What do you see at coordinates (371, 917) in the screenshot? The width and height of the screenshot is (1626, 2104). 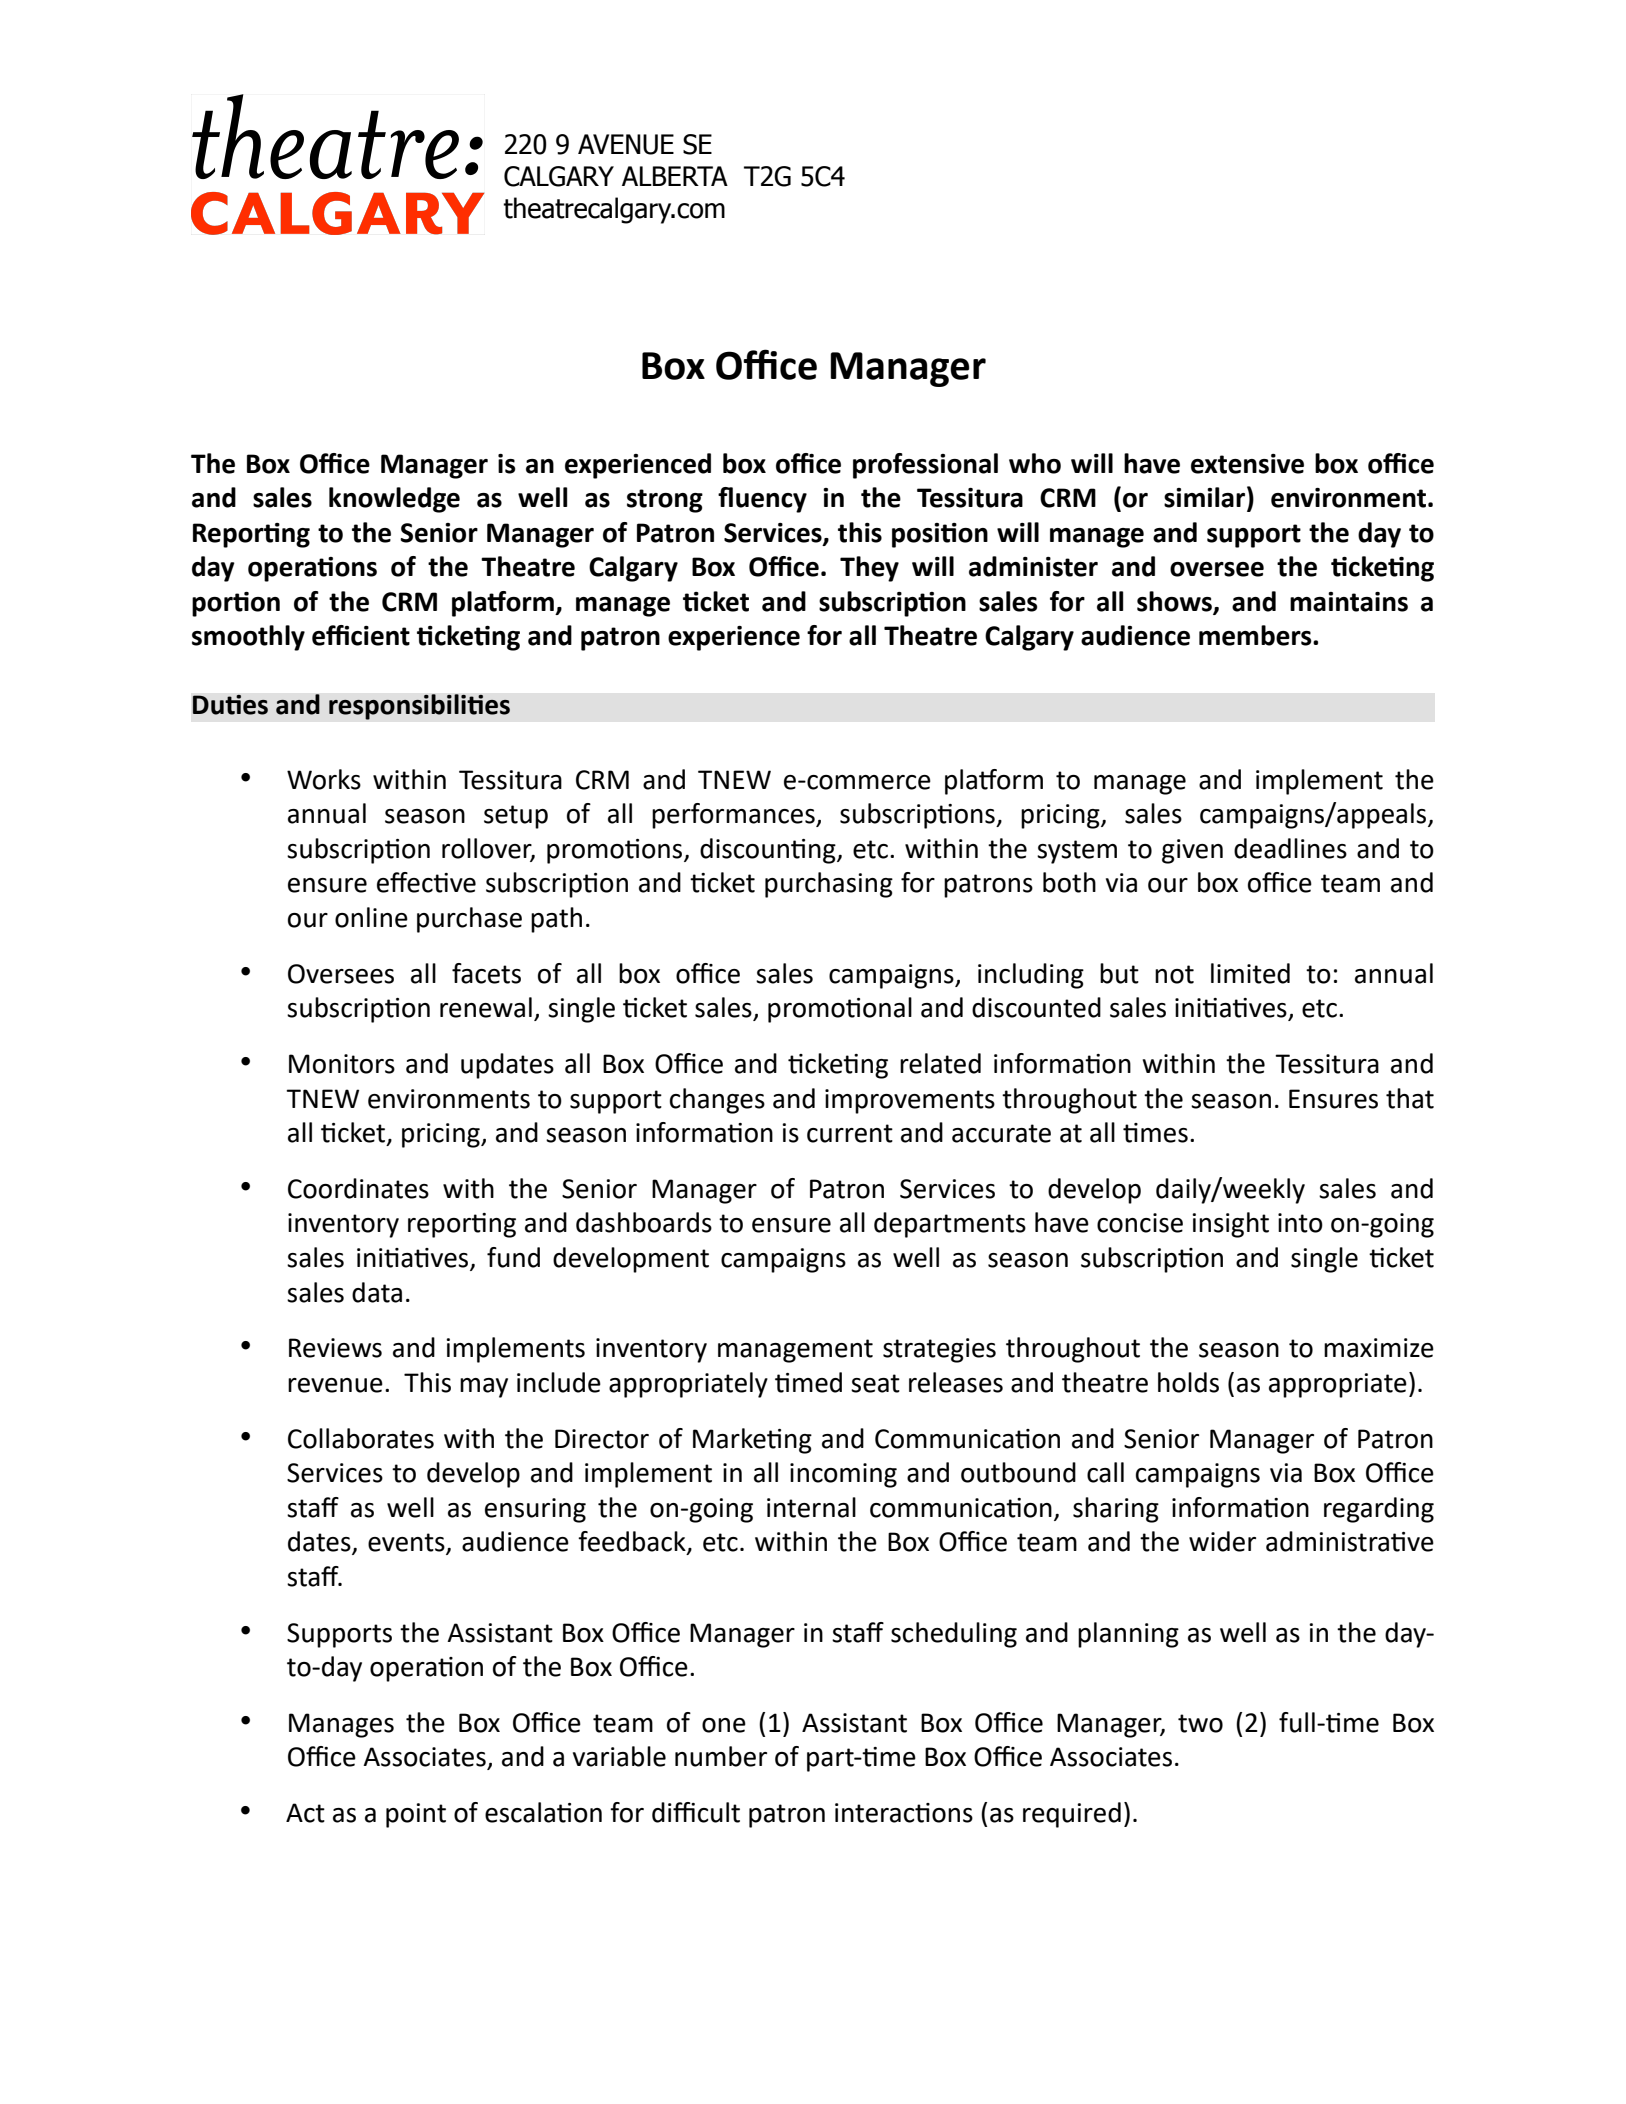 I see `online` at bounding box center [371, 917].
